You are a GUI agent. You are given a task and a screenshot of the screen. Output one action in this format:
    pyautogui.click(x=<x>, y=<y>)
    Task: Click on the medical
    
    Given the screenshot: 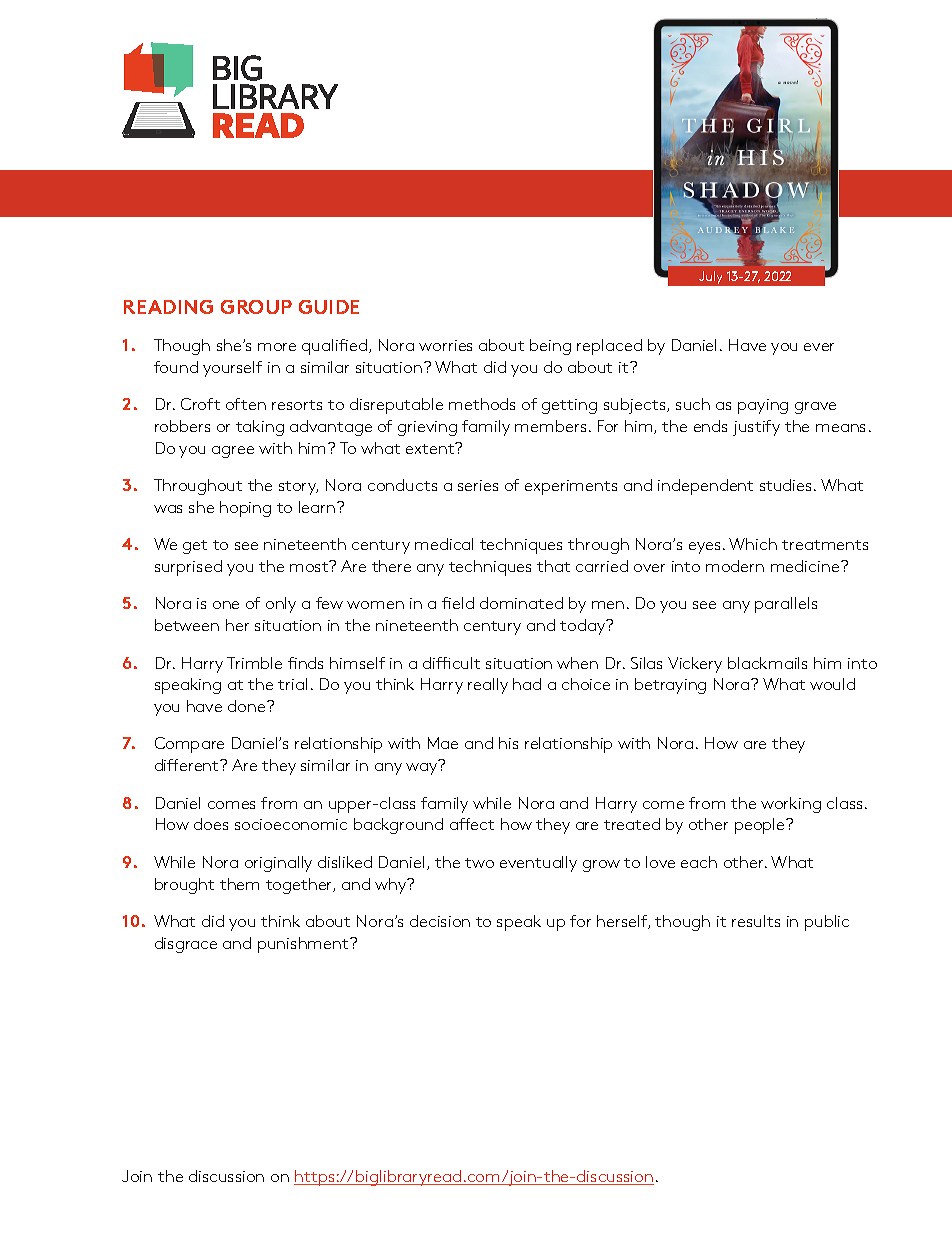 What is the action you would take?
    pyautogui.click(x=444, y=544)
